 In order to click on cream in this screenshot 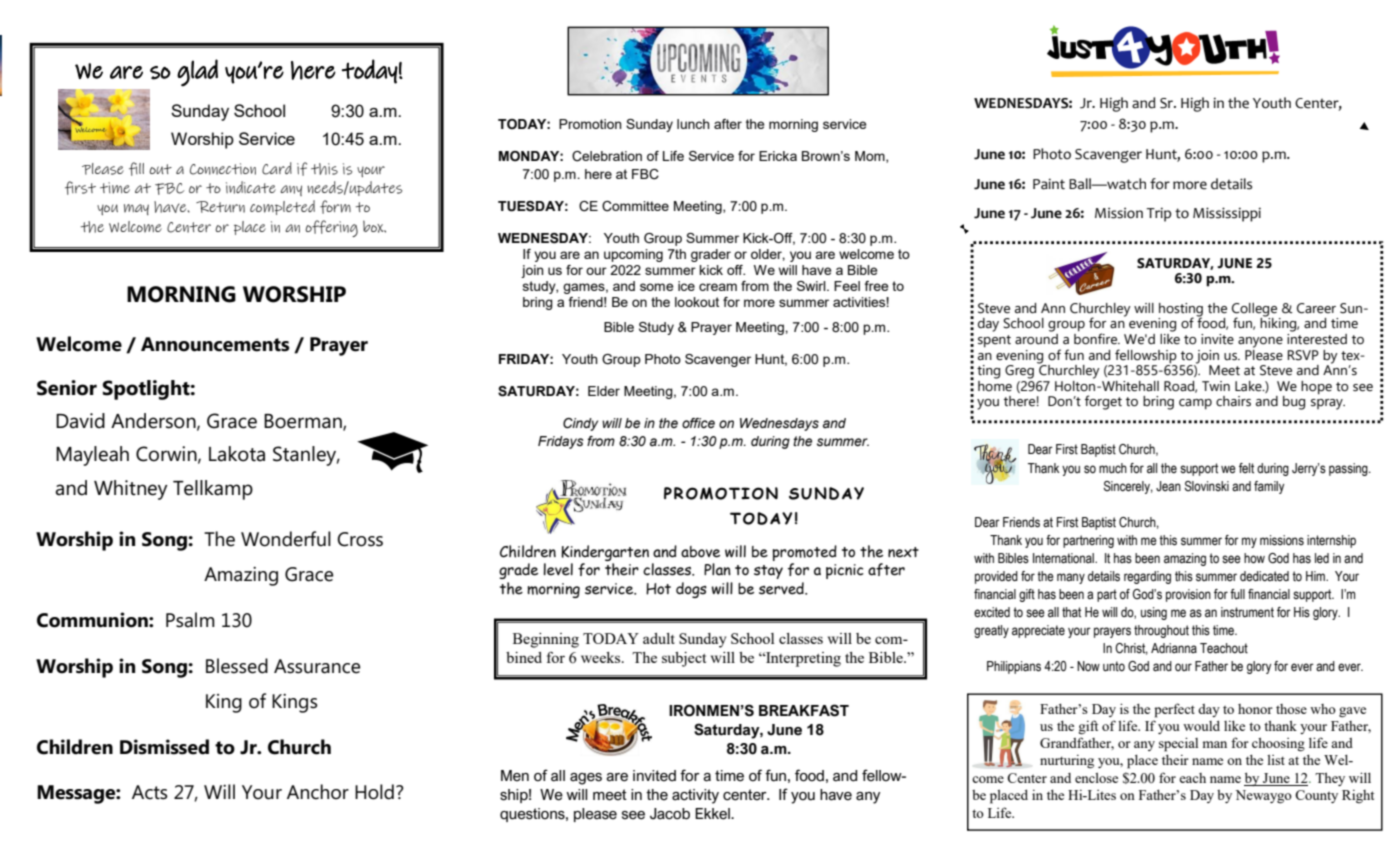, I will do `click(718, 287)`.
